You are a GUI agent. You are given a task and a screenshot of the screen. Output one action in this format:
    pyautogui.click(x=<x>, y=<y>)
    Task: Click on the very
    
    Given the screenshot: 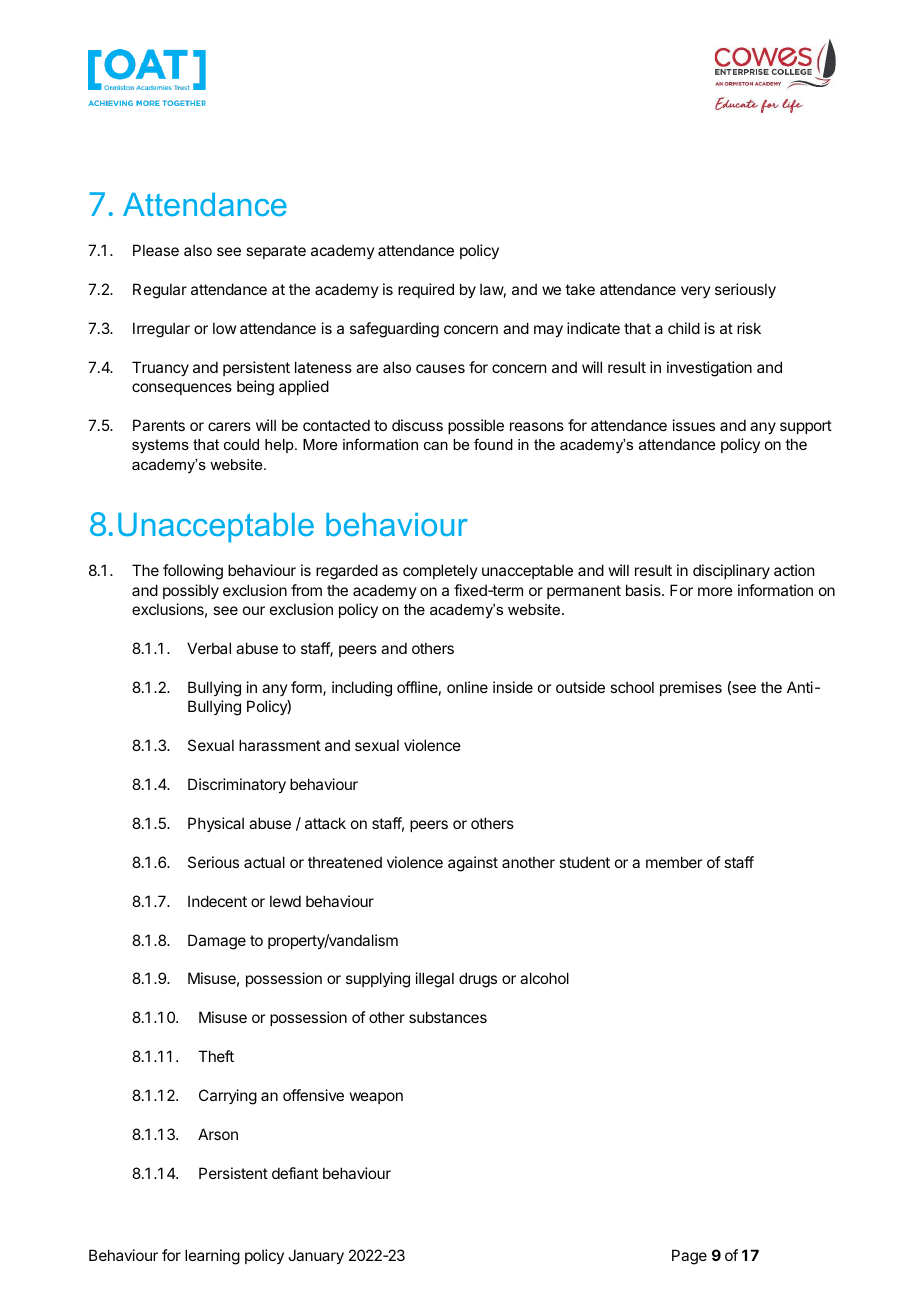 What is the action you would take?
    pyautogui.click(x=696, y=292)
